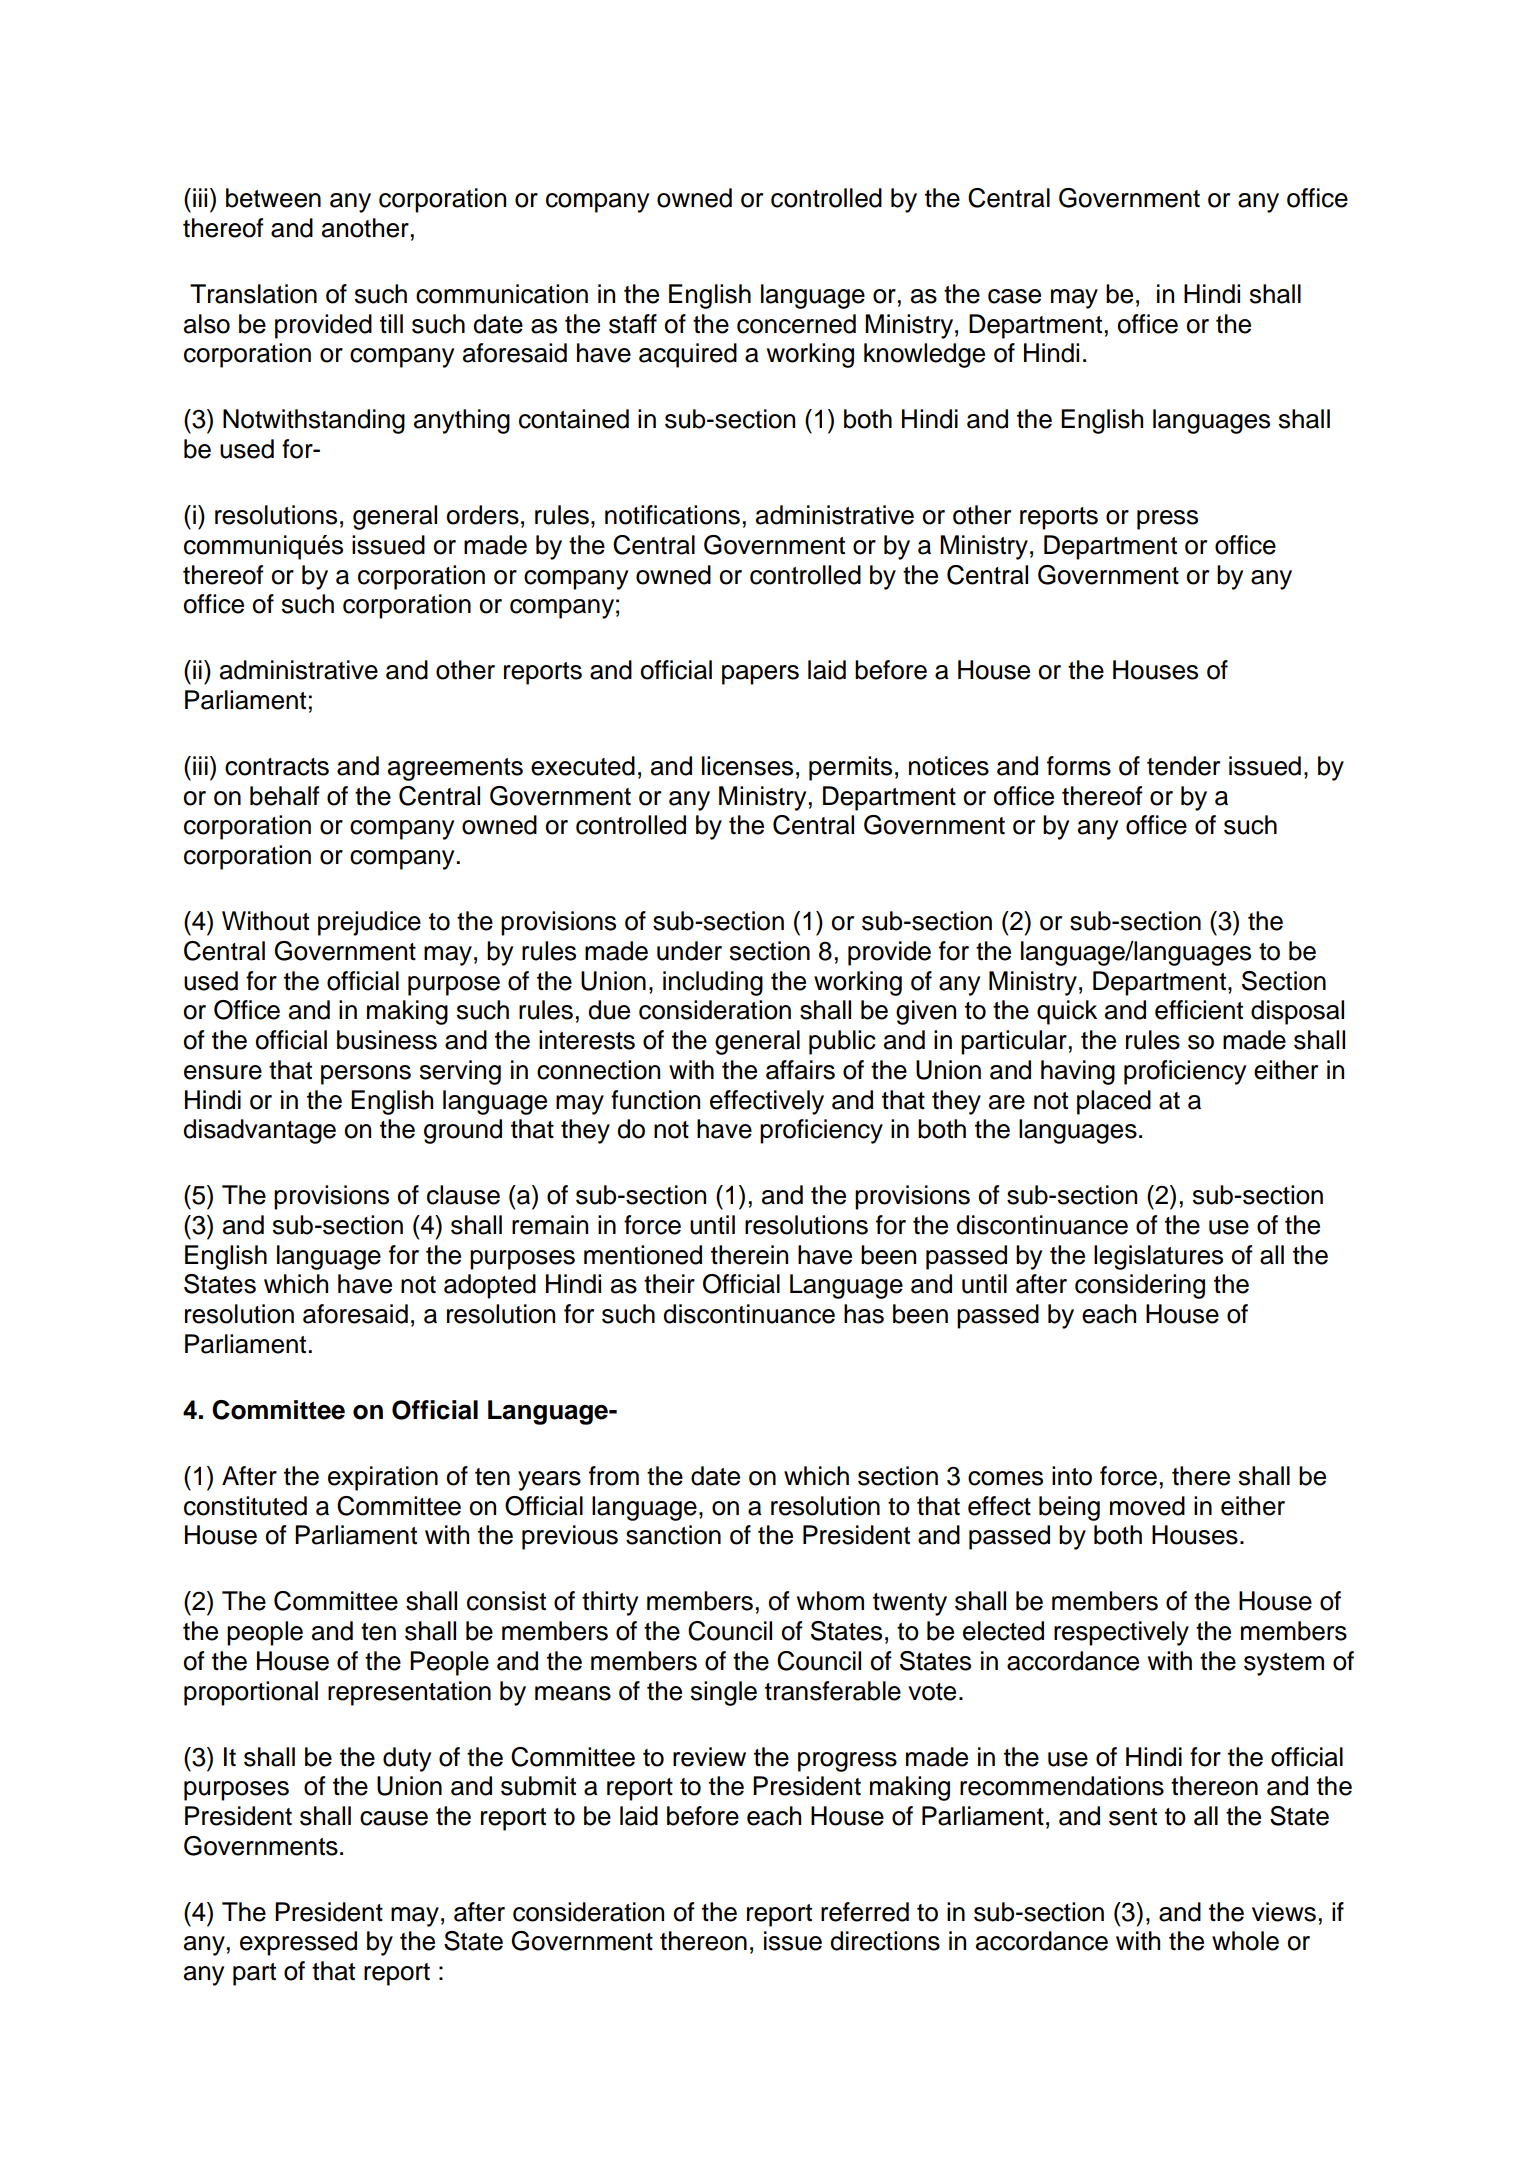  I want to click on between, so click(273, 198).
